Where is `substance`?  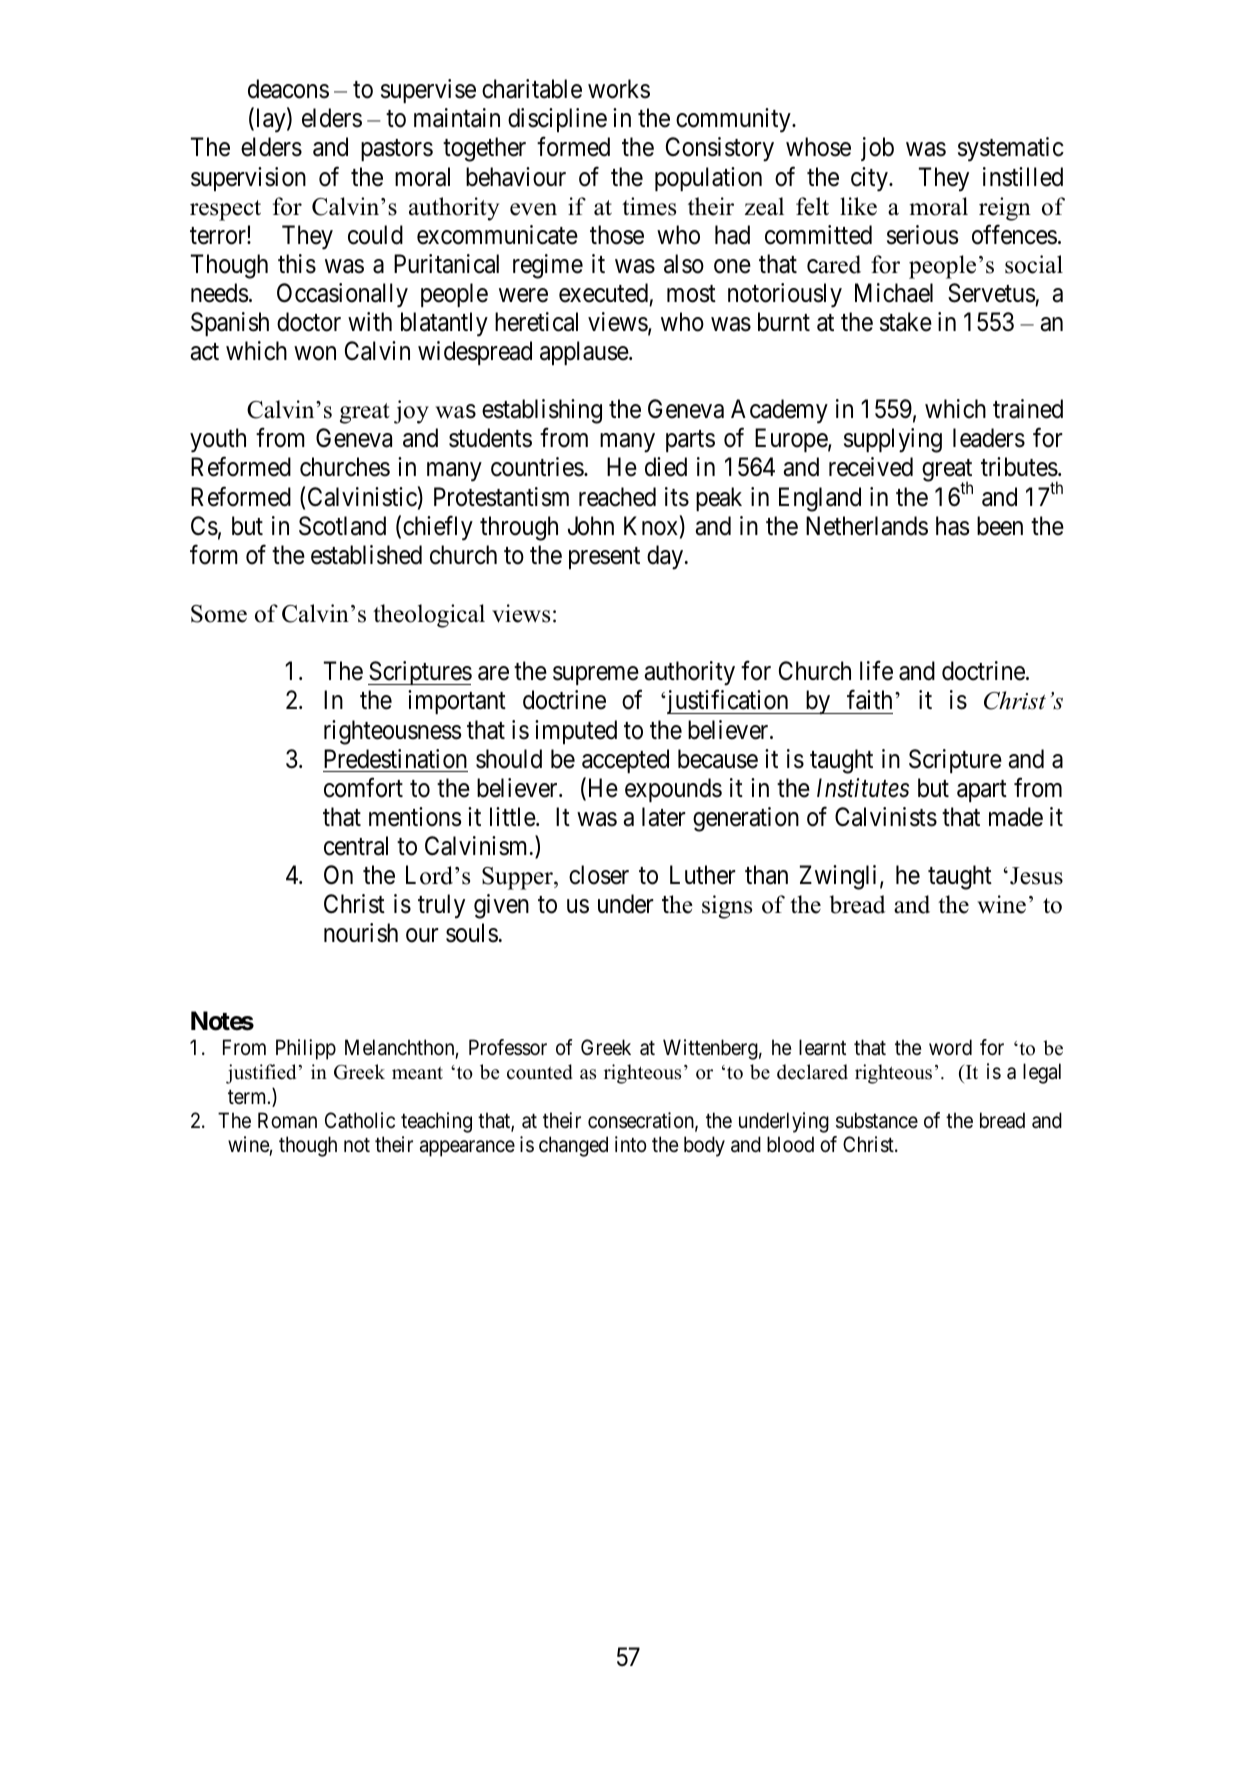
substance is located at coordinates (877, 1120).
